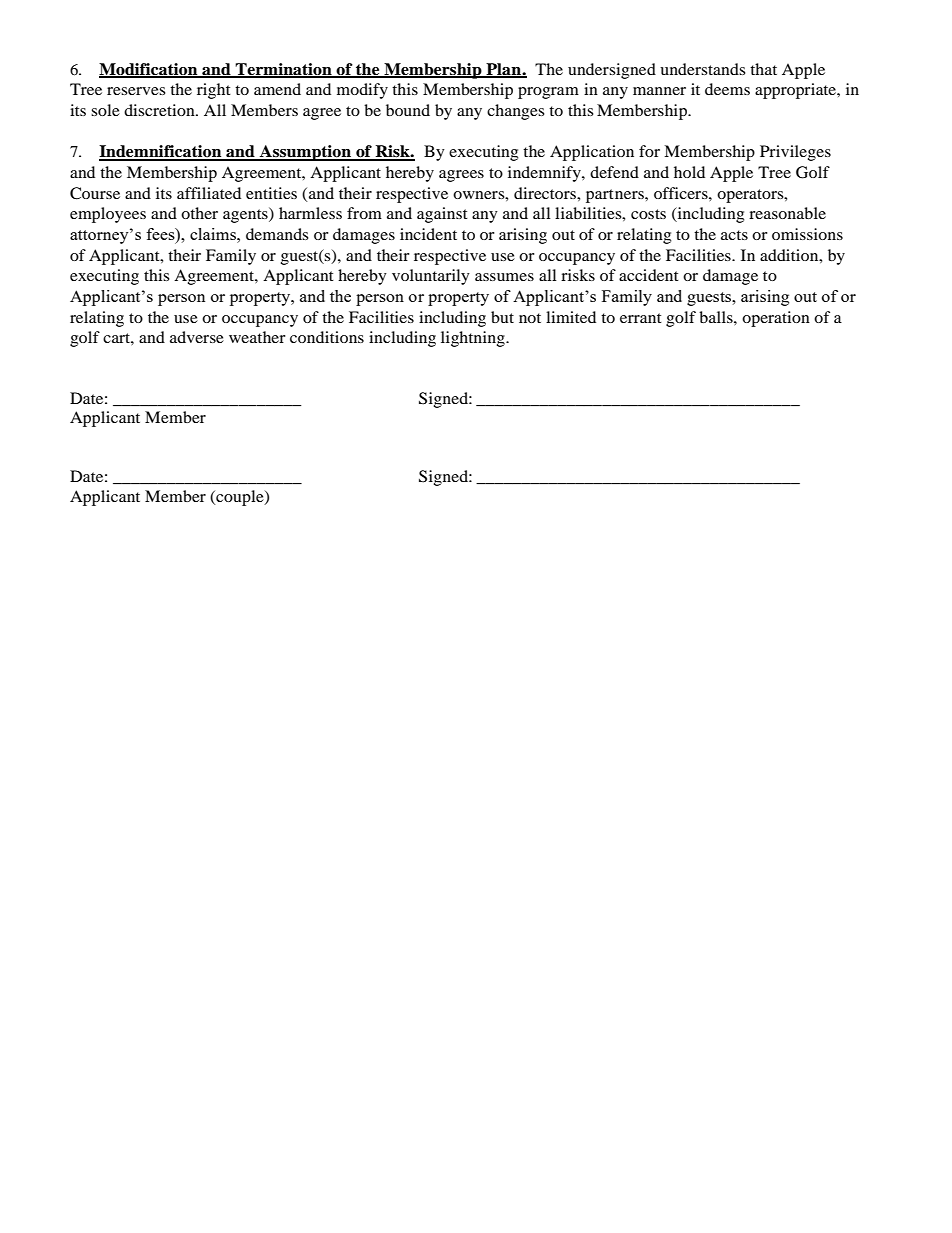  I want to click on voluntarily, so click(431, 277).
